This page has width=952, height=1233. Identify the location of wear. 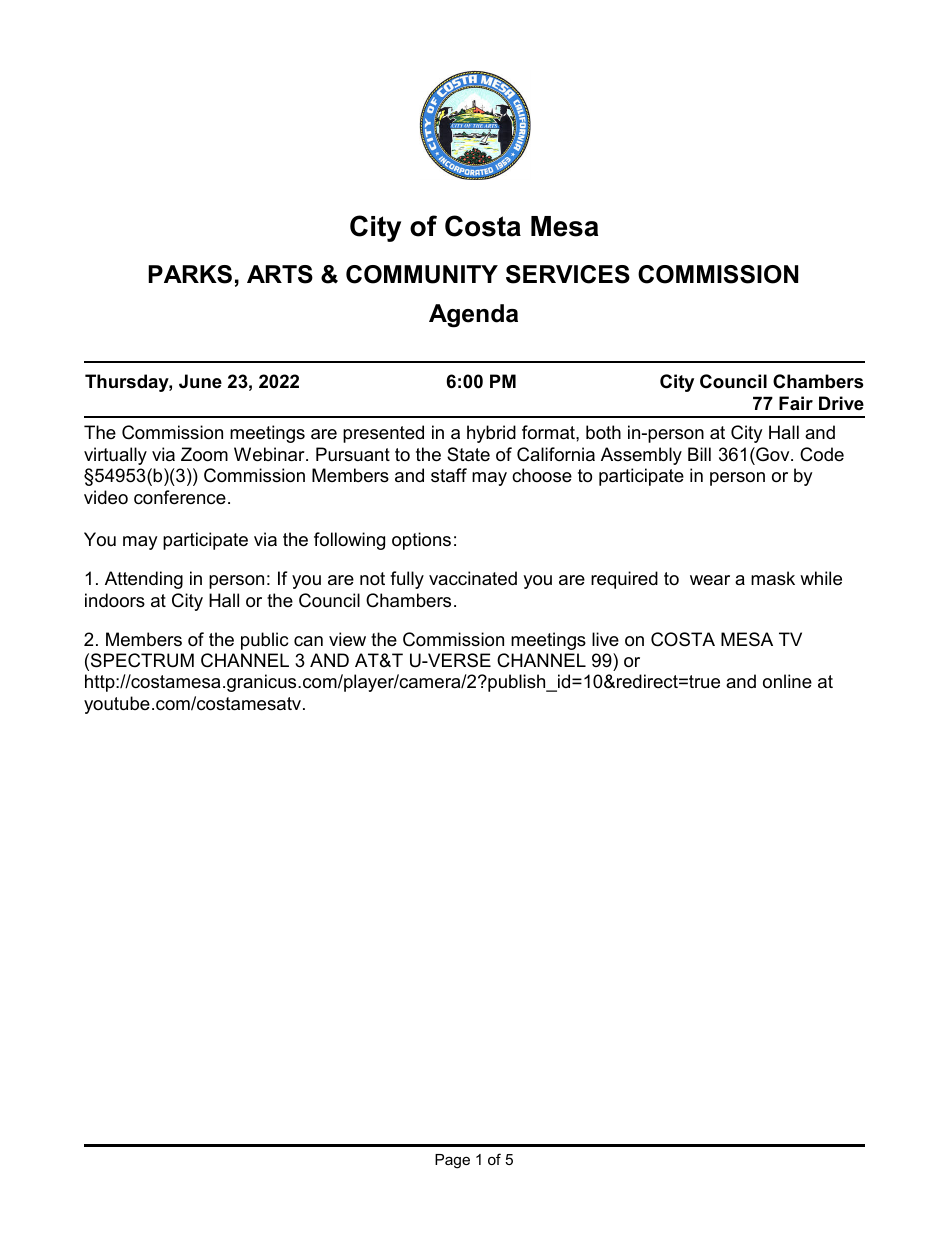
(710, 580).
